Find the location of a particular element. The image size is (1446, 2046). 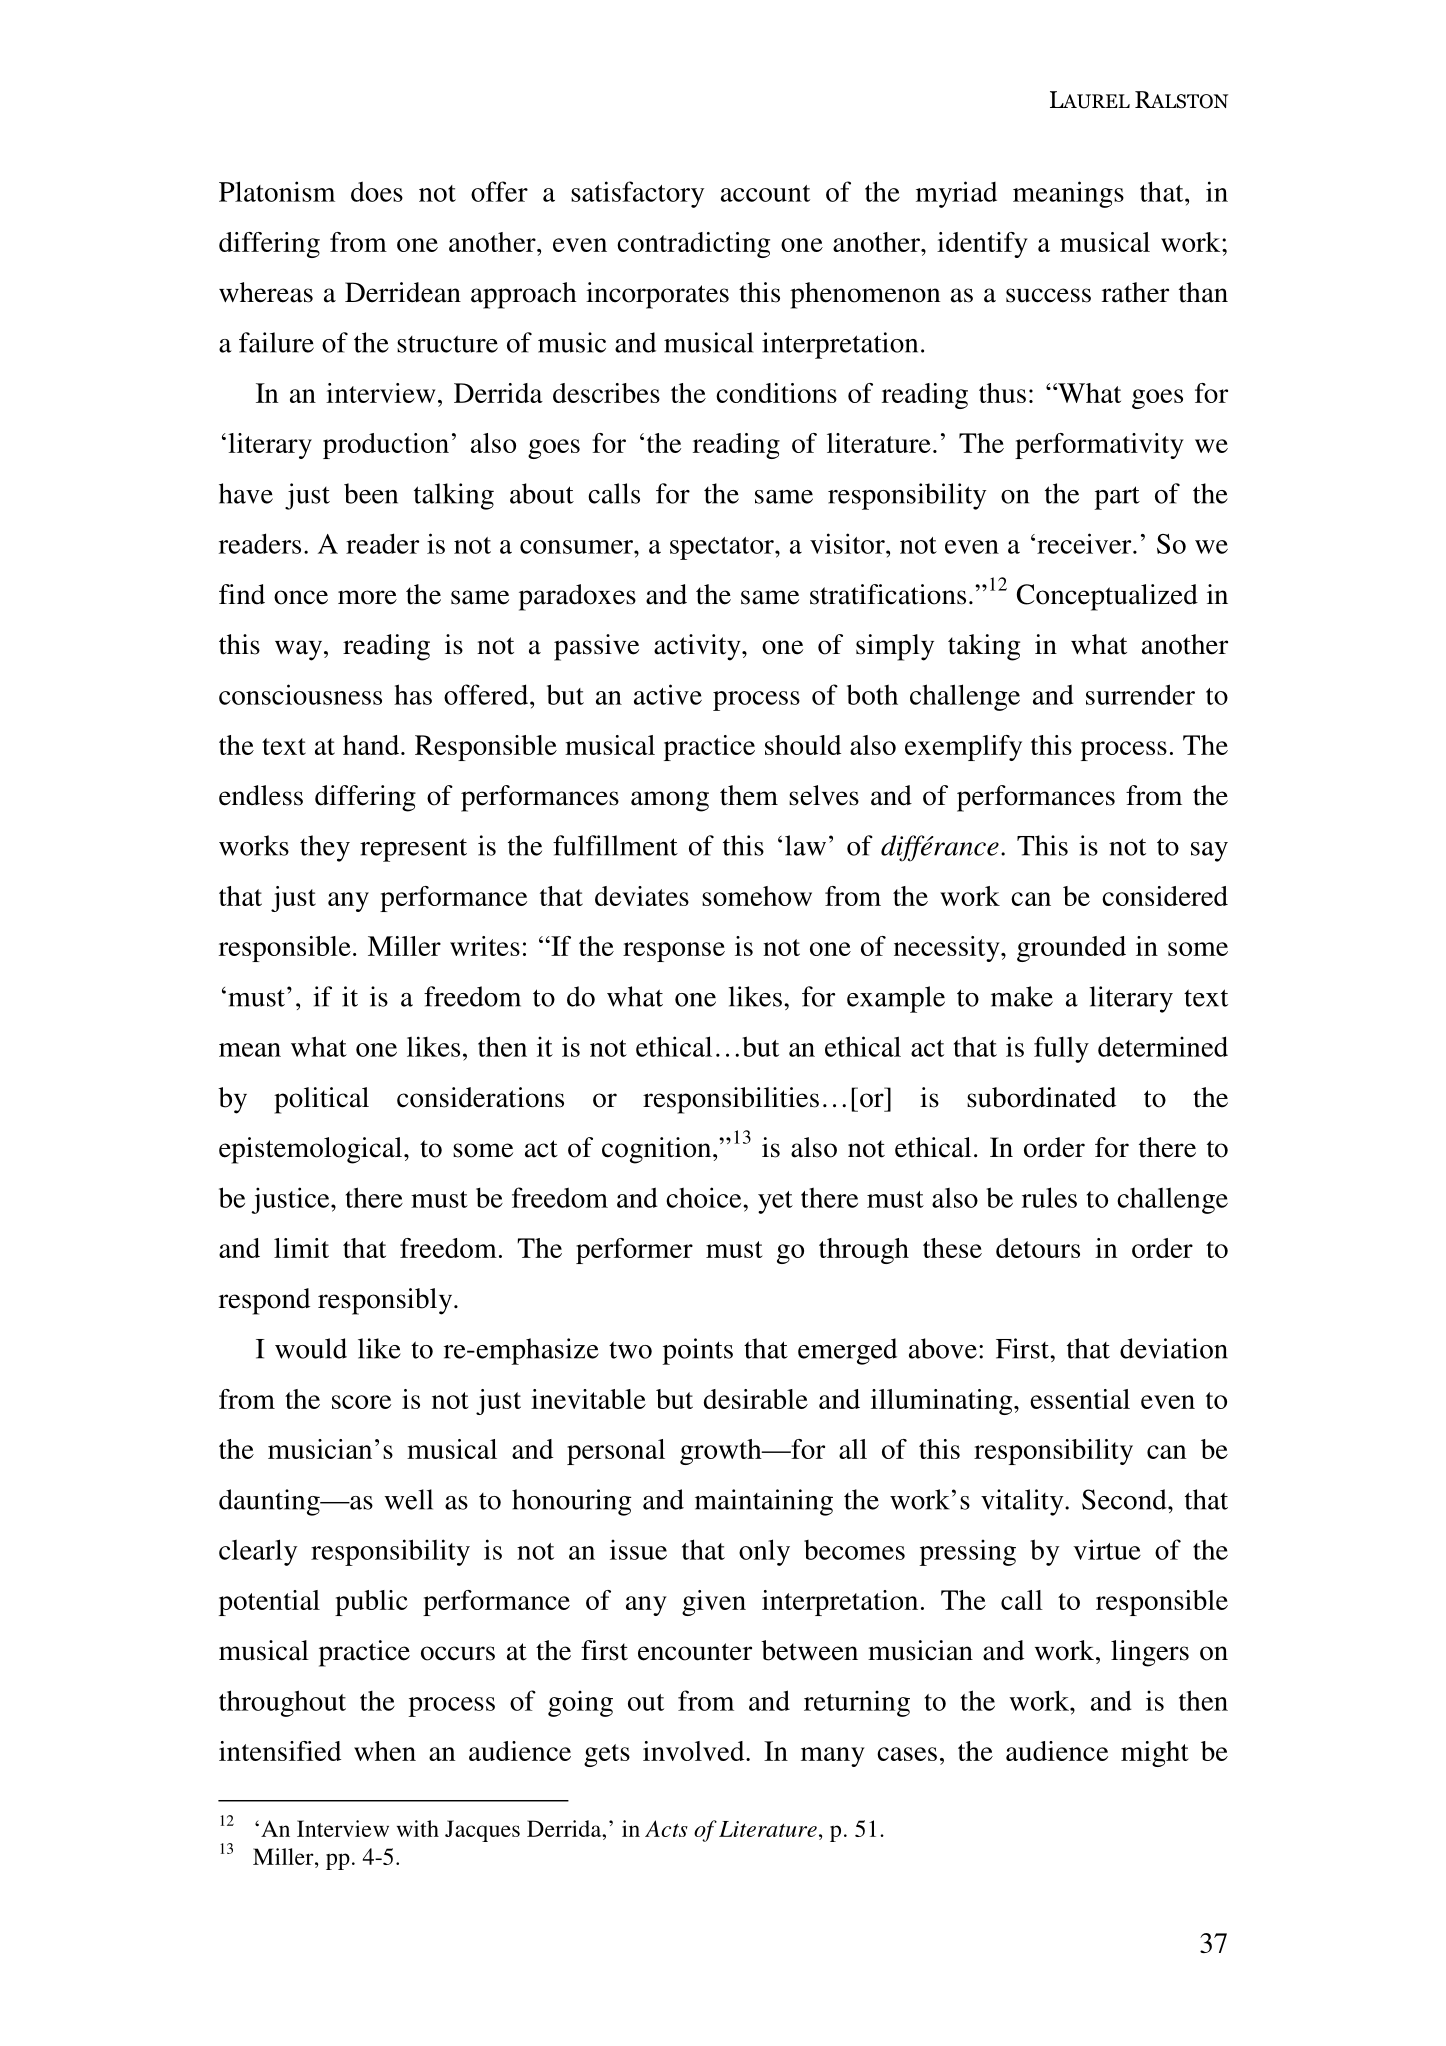

response is located at coordinates (674, 952).
